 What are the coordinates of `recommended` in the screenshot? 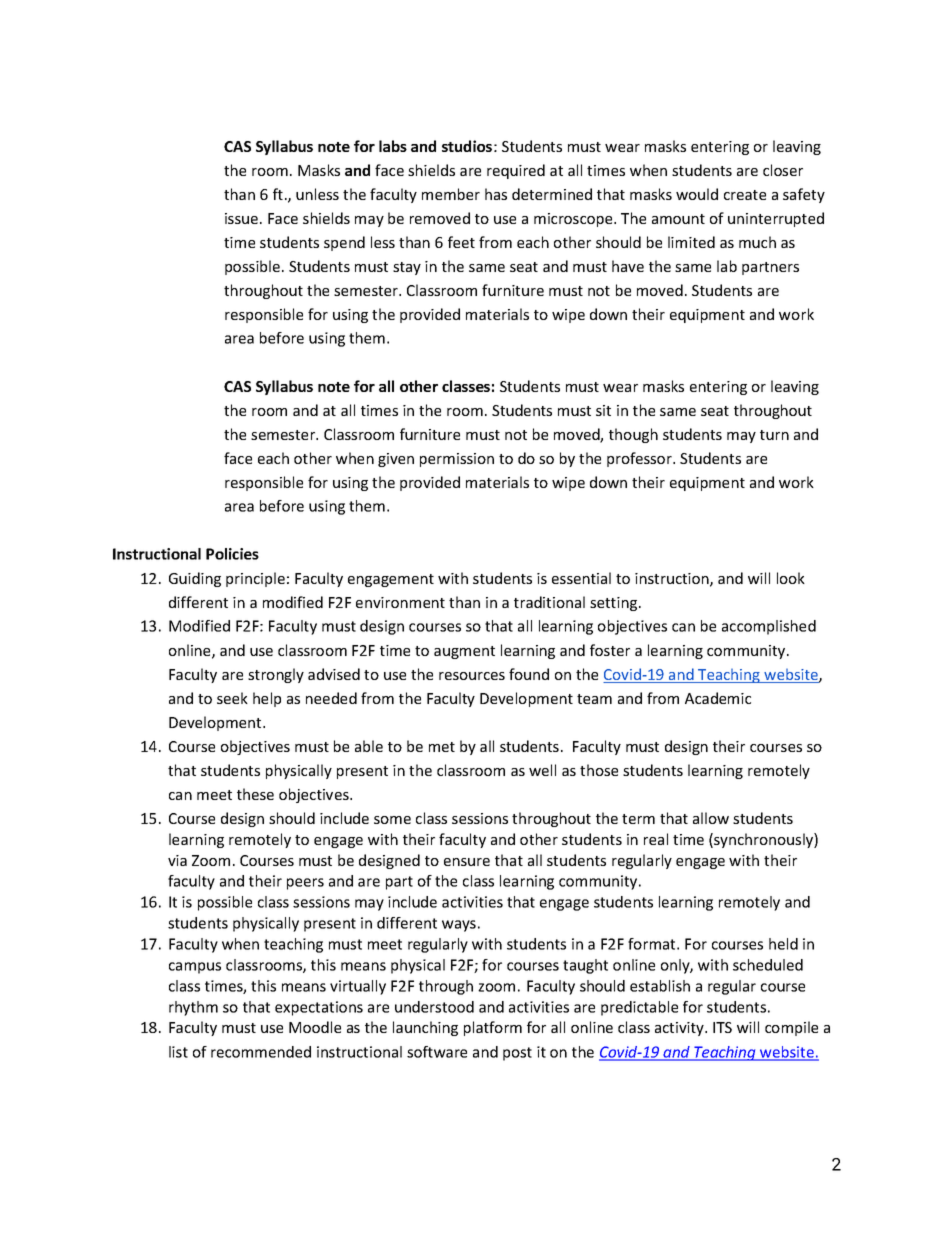 It's located at (261, 1052).
